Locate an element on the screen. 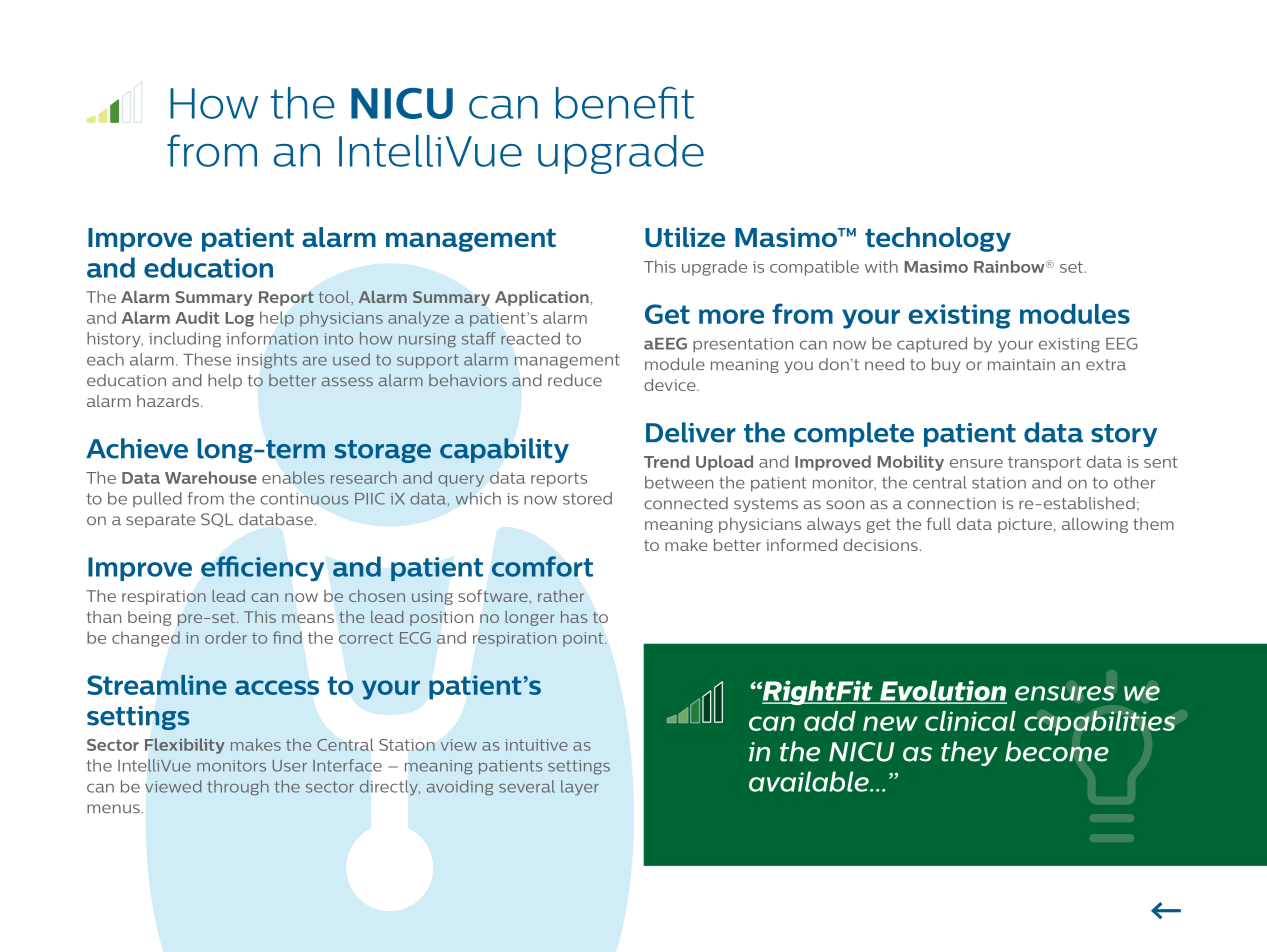 The image size is (1267, 952). information is located at coordinates (272, 338).
